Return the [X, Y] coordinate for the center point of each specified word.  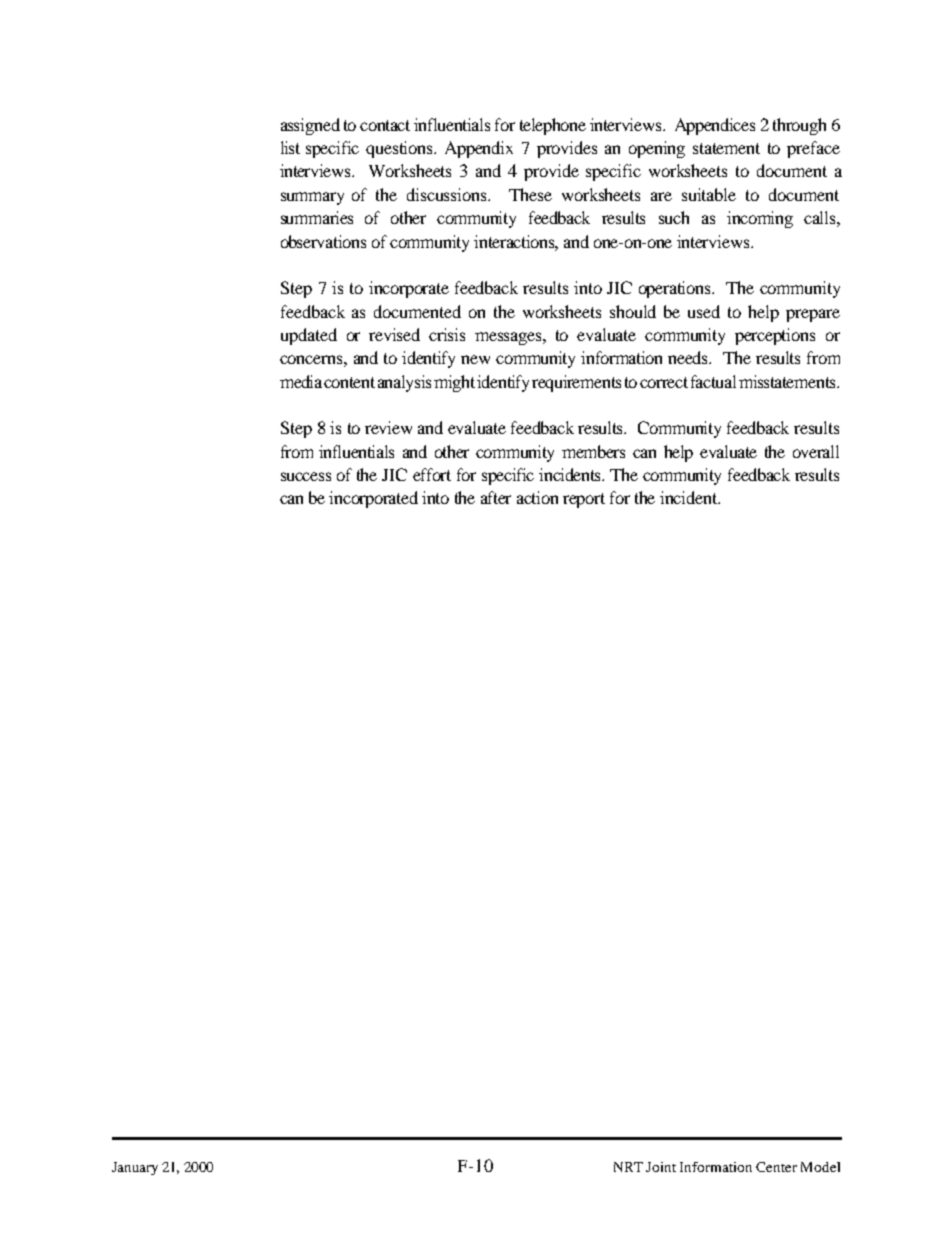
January [135, 1168]
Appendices [715, 126]
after [496, 497]
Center [776, 1167]
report [584, 500]
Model [820, 1167]
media [301, 381]
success [306, 476]
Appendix [479, 149]
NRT [628, 1167]
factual [713, 381]
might [454, 383]
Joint [661, 1167]
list [290, 147]
